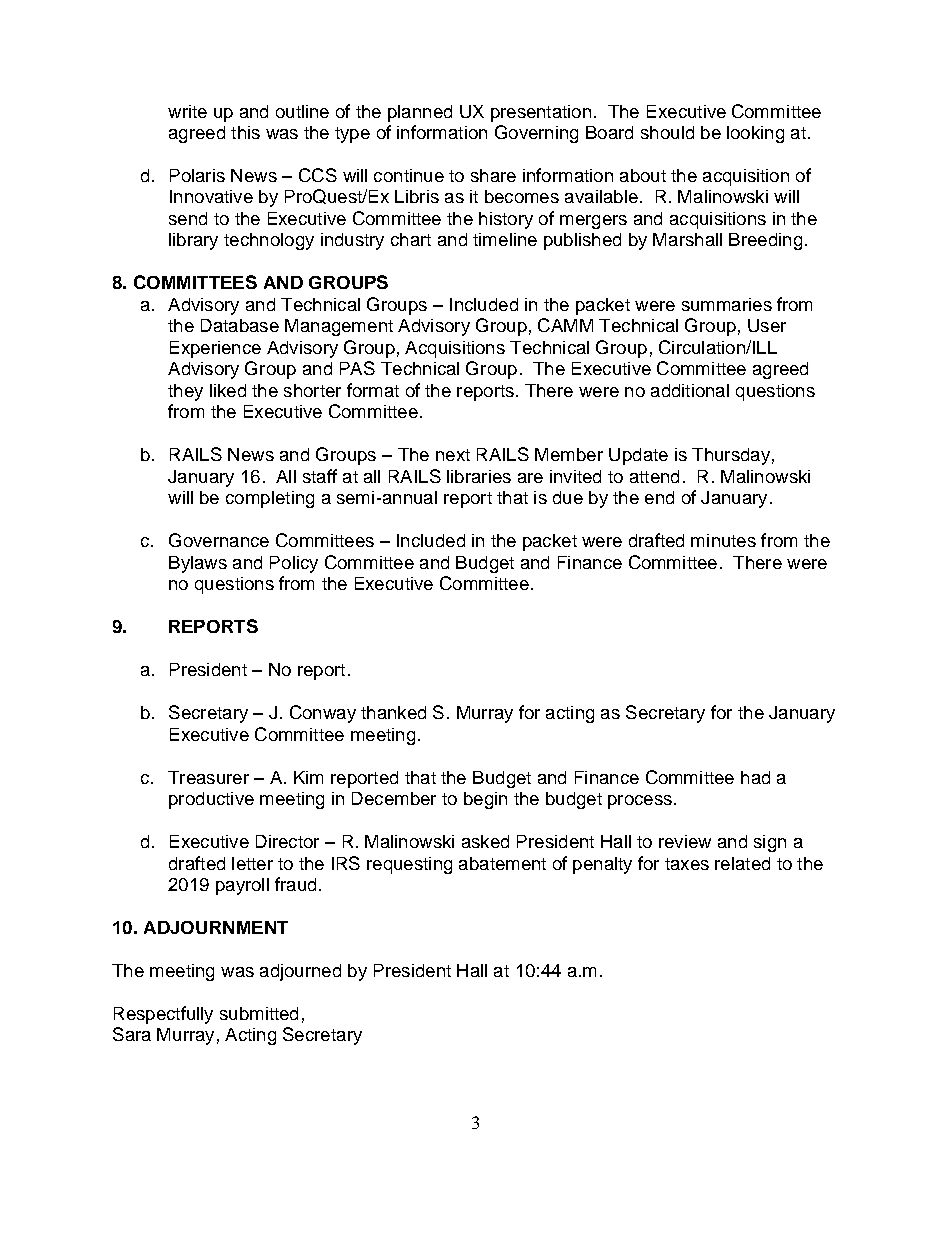  What do you see at coordinates (667, 132) in the document?
I see `should` at bounding box center [667, 132].
